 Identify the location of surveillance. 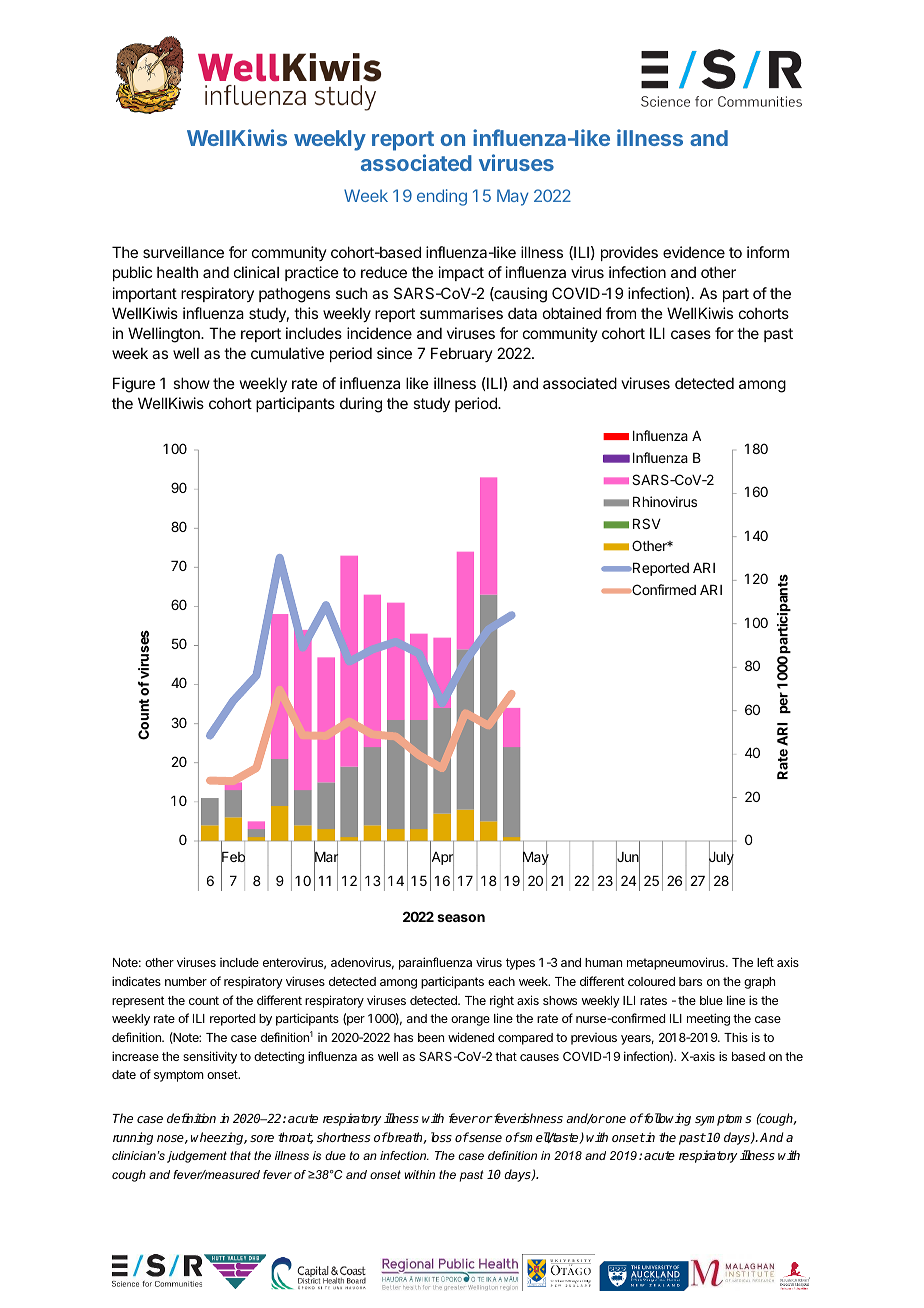
(183, 252).
